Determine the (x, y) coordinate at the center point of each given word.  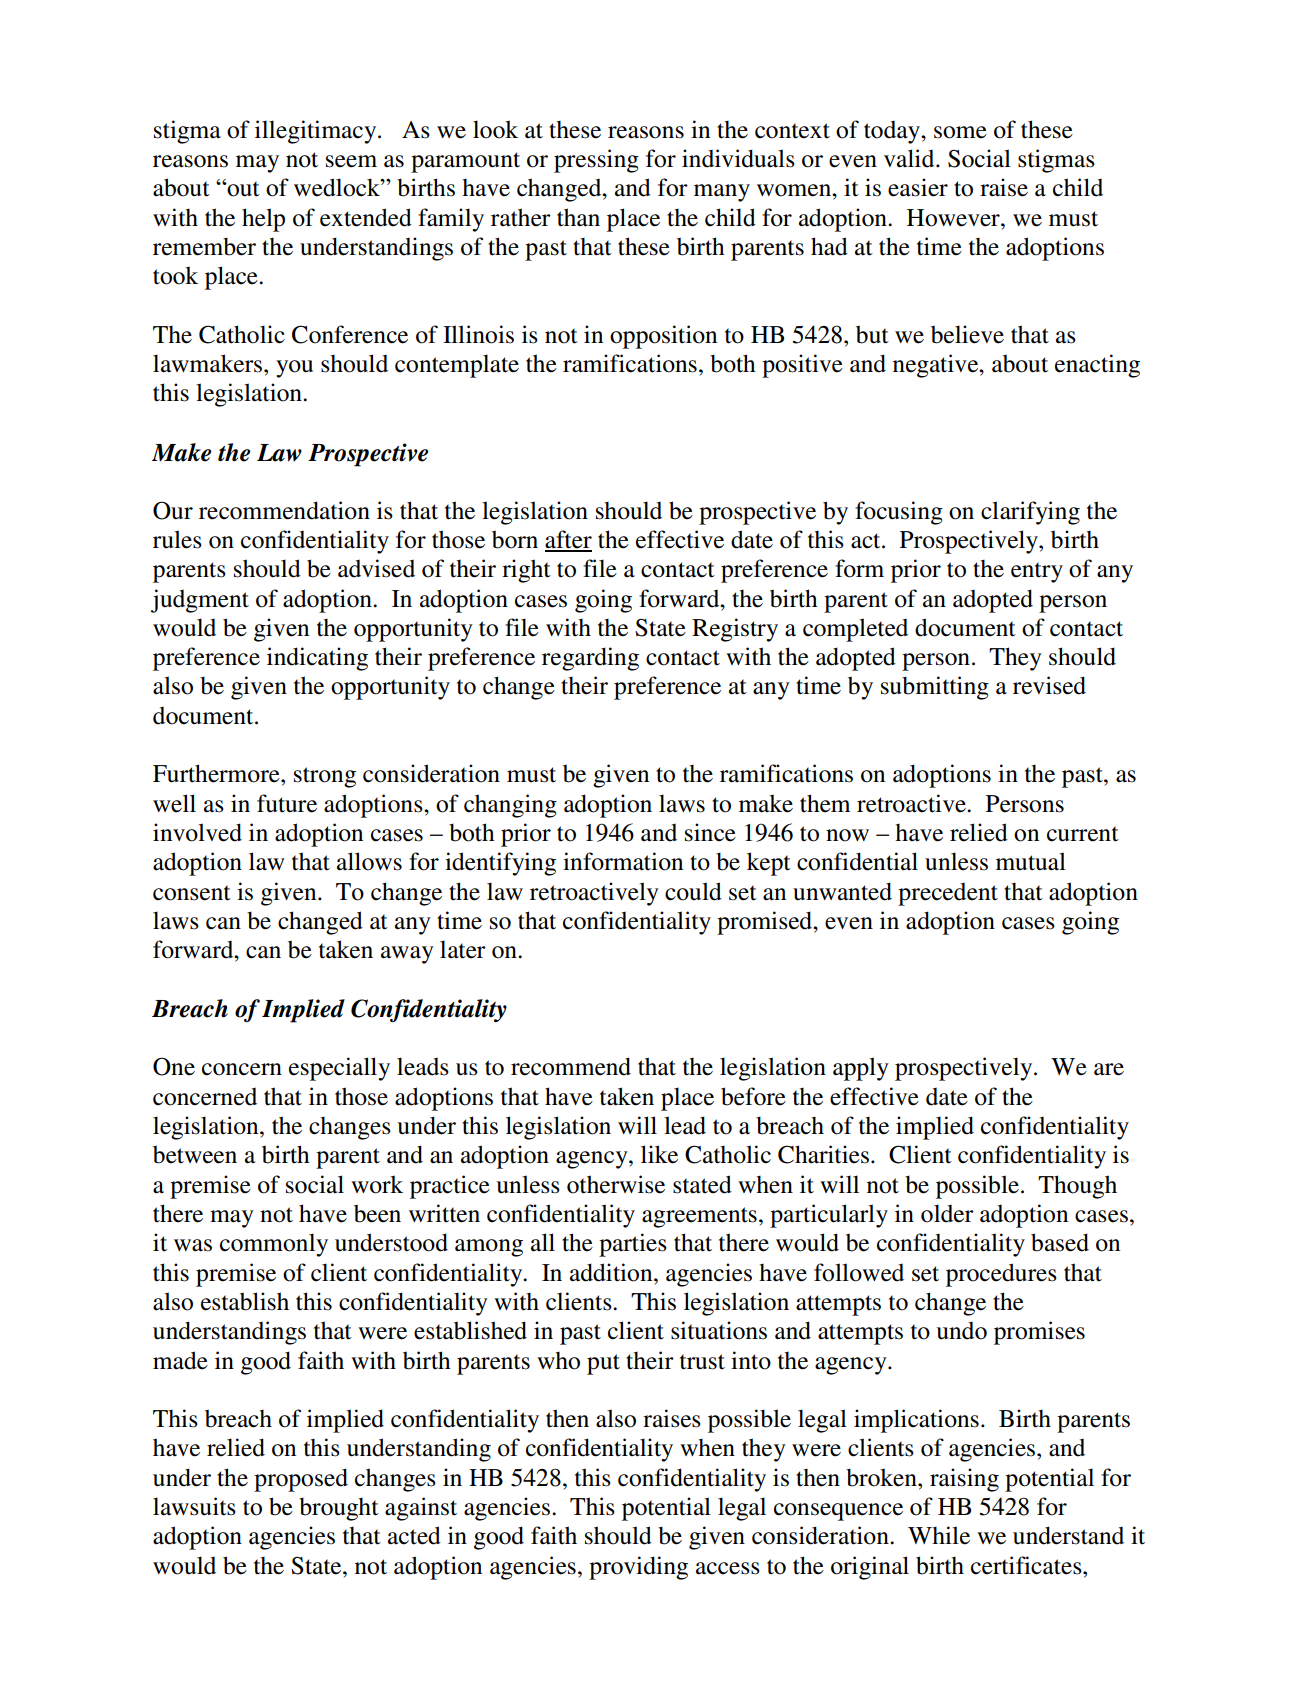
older (947, 1213)
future (287, 803)
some (960, 132)
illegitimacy (317, 132)
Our (173, 510)
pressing (596, 161)
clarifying (1030, 513)
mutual (1031, 861)
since (710, 832)
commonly (274, 1245)
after (568, 540)
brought (339, 1509)
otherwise (616, 1184)
